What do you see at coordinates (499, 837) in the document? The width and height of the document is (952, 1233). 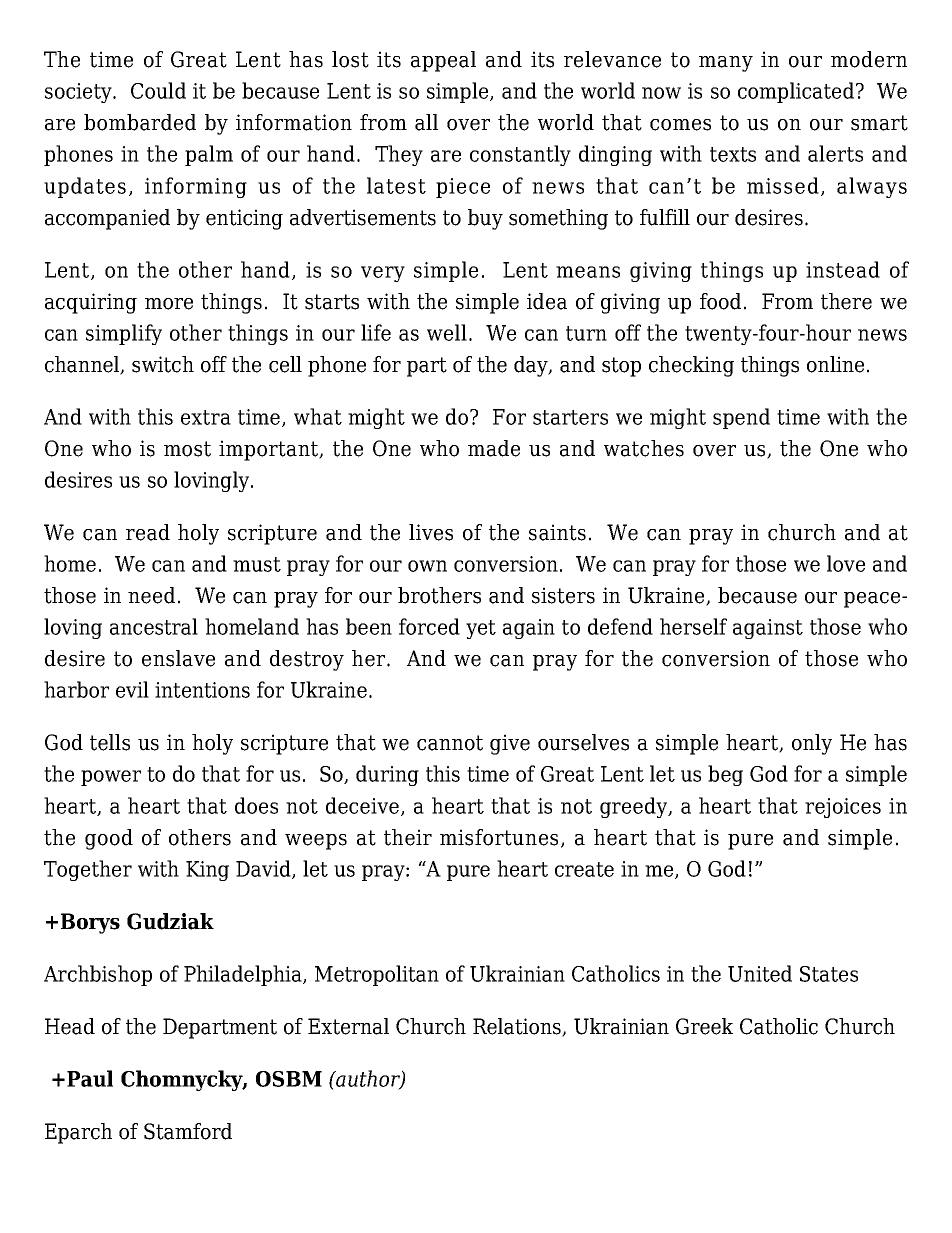 I see `misfortunes` at bounding box center [499, 837].
